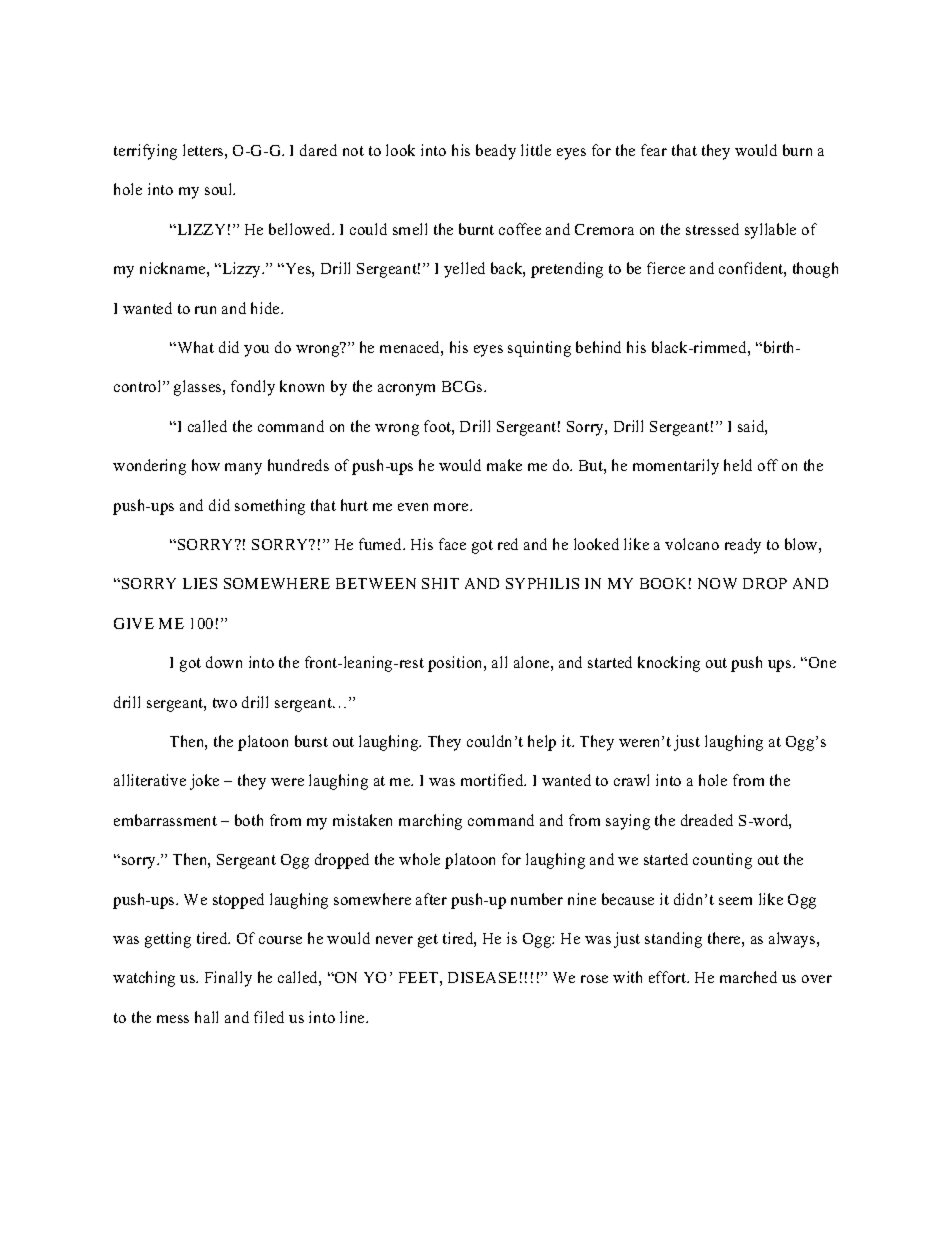 This document has width=952, height=1233. Describe the element at coordinates (225, 703) in the document. I see `two` at that location.
